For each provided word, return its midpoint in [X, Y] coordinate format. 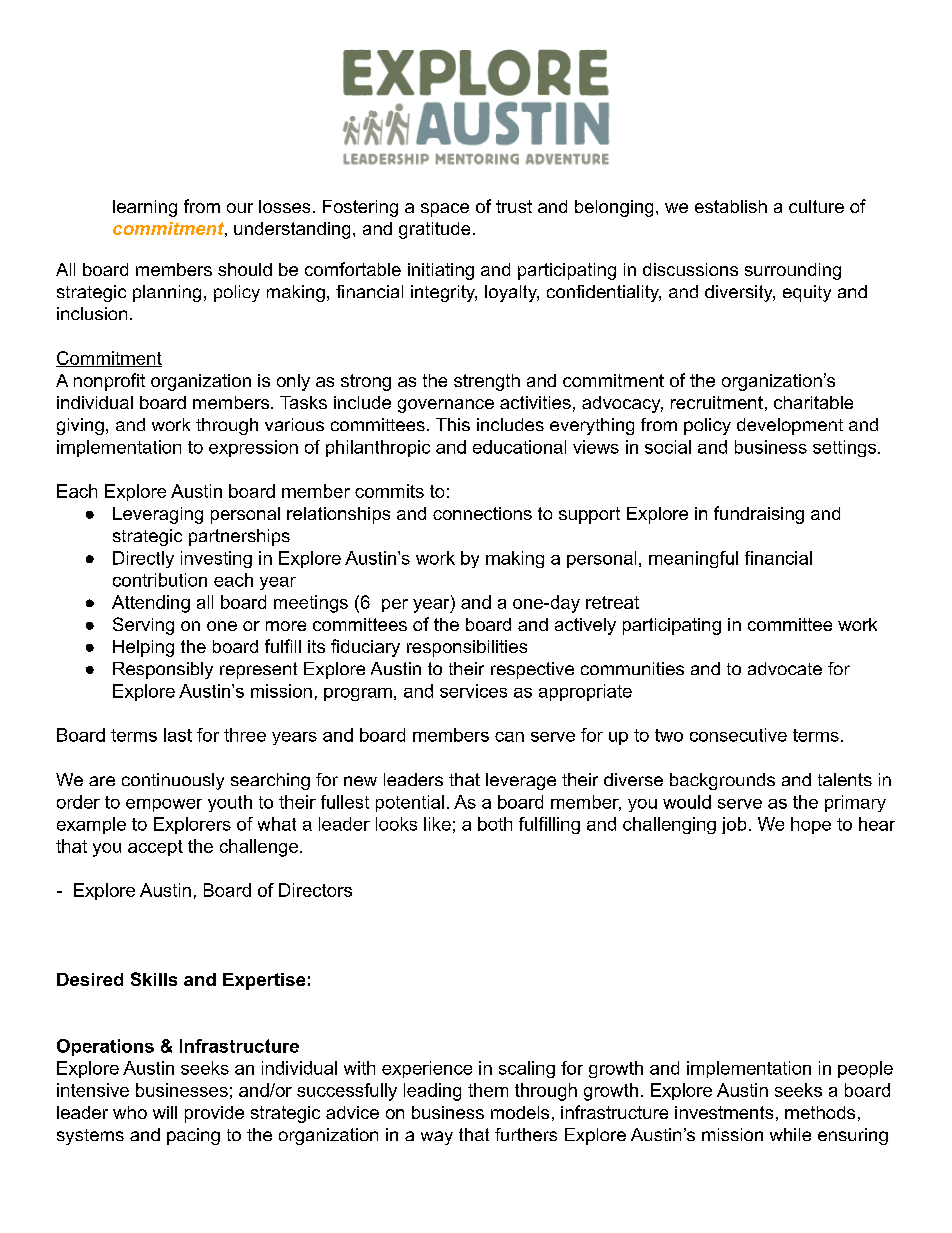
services [473, 691]
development [790, 426]
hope [811, 825]
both [495, 824]
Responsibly [163, 670]
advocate [785, 668]
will [165, 1112]
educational [519, 447]
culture [816, 206]
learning [145, 208]
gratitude [434, 230]
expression [253, 448]
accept [155, 848]
